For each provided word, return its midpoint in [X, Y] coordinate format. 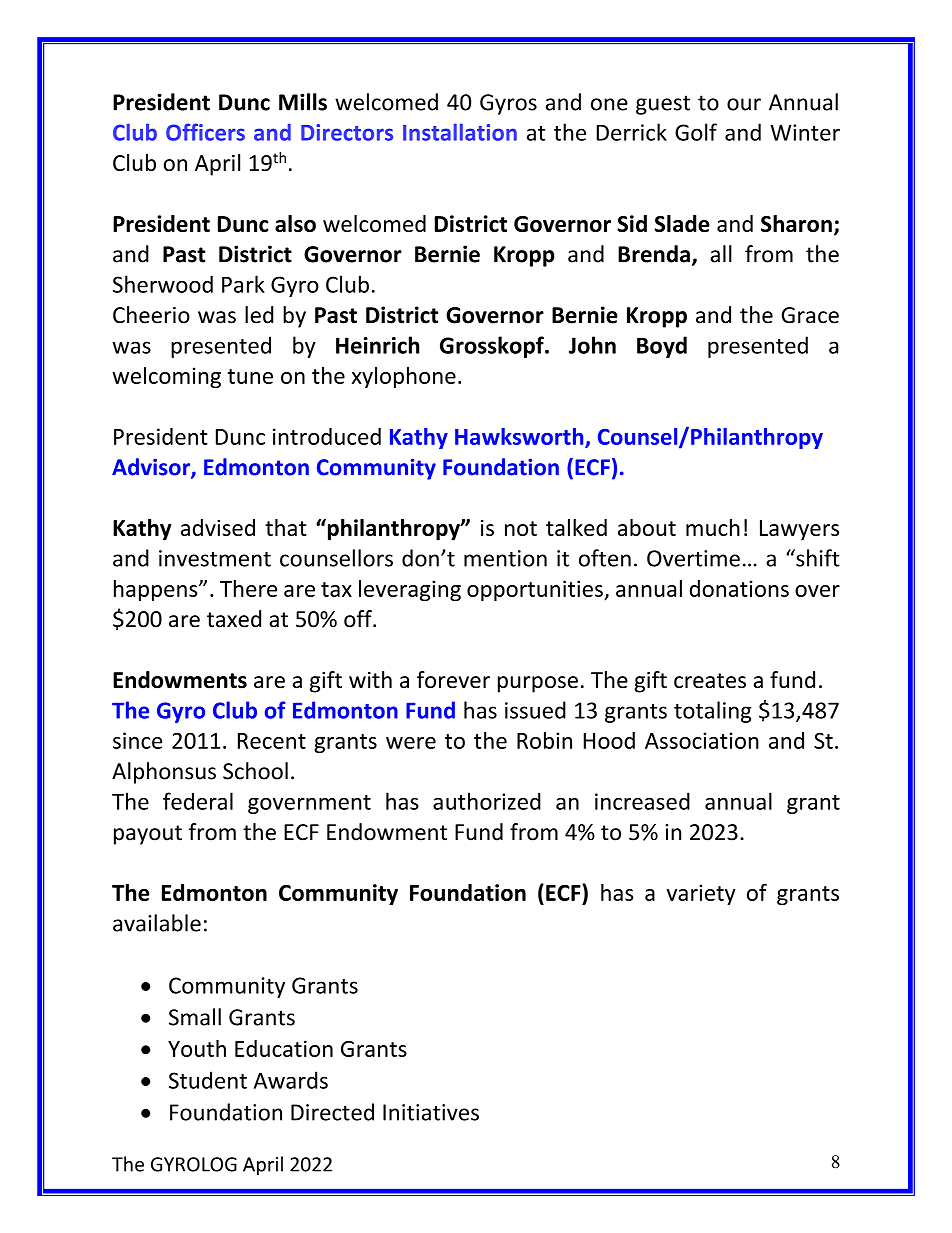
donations [739, 588]
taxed [234, 619]
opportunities [536, 590]
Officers [205, 132]
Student [208, 1080]
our [744, 104]
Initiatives [431, 1112]
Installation [460, 132]
